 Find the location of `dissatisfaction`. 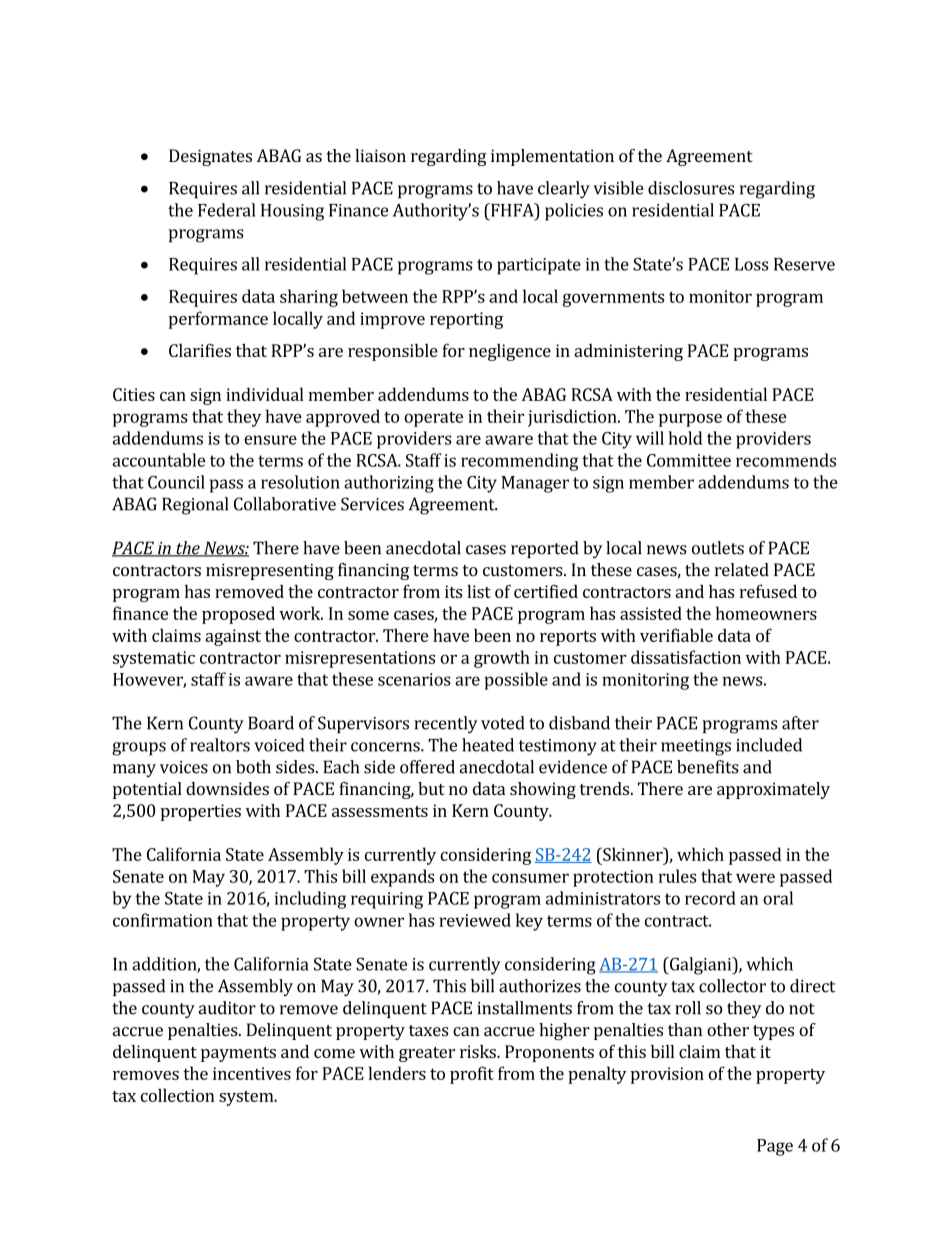

dissatisfaction is located at coordinates (686, 657).
